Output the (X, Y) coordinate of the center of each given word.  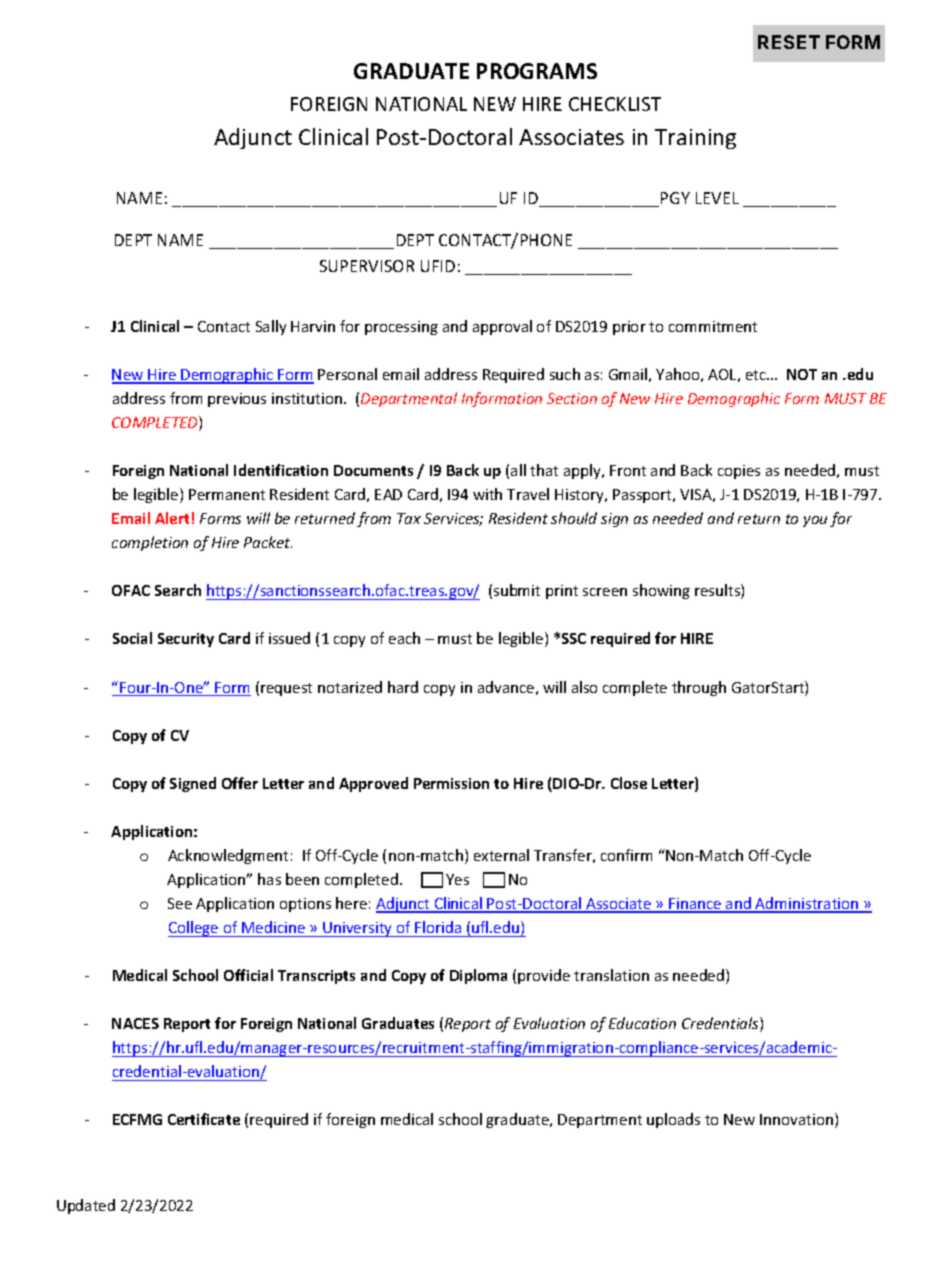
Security (186, 640)
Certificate (204, 1119)
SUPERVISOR (367, 266)
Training (695, 139)
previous (237, 400)
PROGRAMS (537, 71)
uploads (673, 1120)
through (699, 688)
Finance (696, 905)
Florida (438, 927)
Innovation (798, 1120)
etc (757, 375)
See (180, 903)
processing (401, 328)
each (404, 638)
